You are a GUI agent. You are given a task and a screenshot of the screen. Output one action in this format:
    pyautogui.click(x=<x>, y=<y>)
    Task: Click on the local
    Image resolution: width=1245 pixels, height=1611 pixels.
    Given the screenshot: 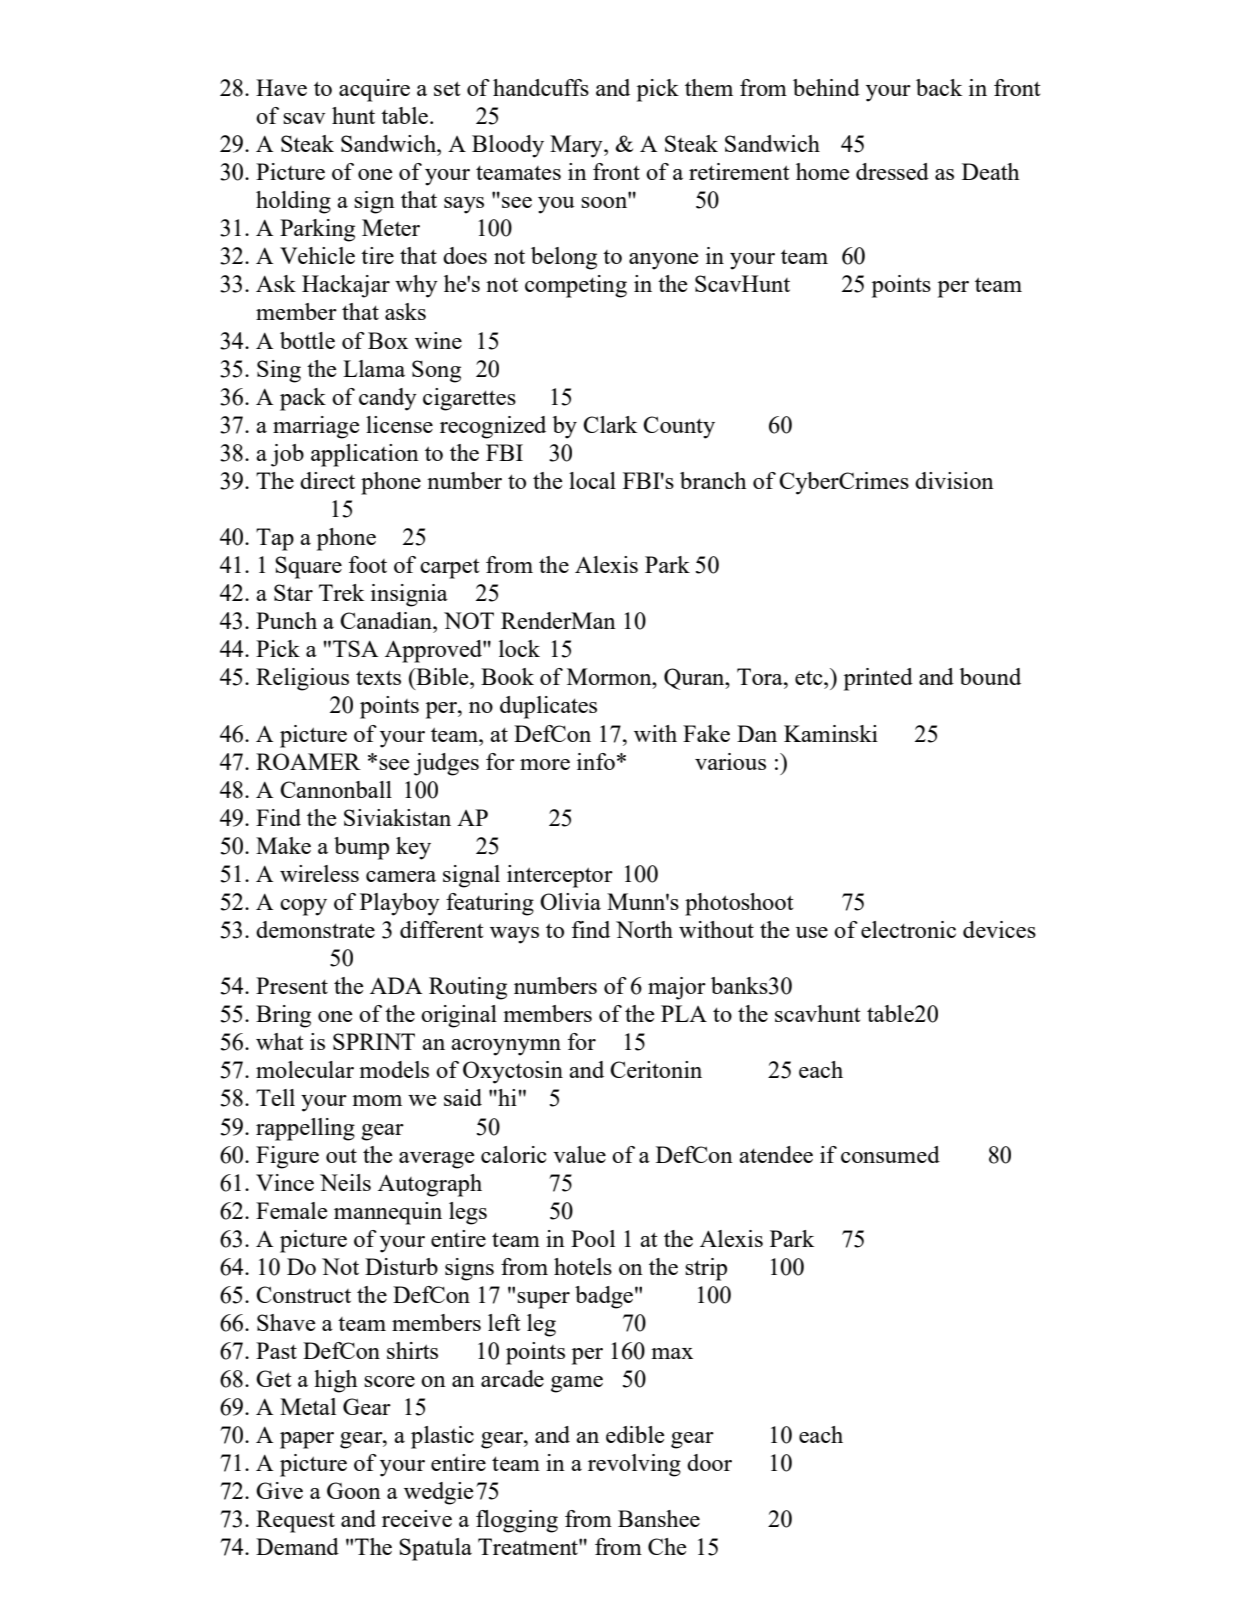 What is the action you would take?
    pyautogui.click(x=592, y=480)
